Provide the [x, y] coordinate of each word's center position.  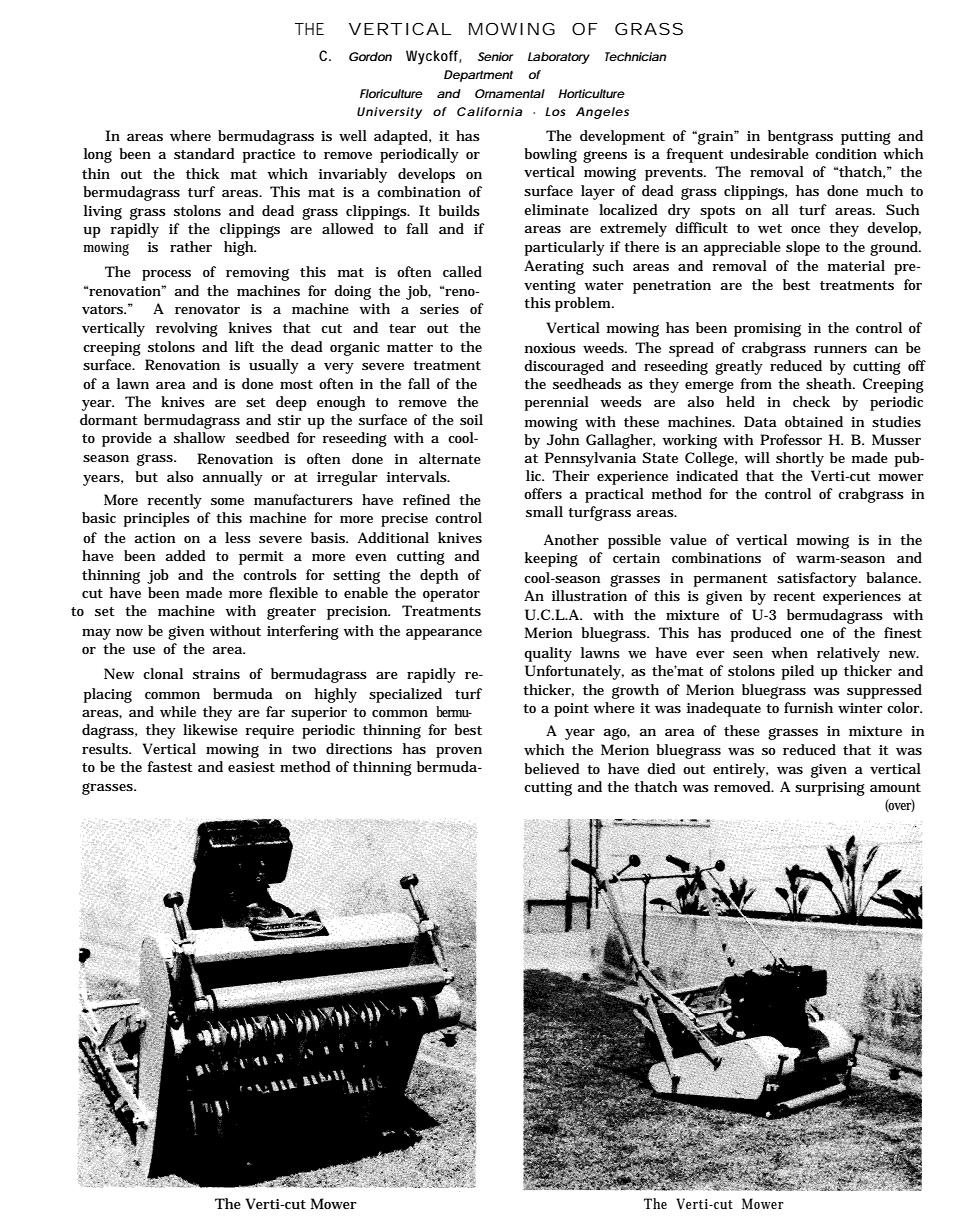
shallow [199, 437]
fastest [170, 766]
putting [866, 138]
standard [204, 153]
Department [478, 76]
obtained [814, 421]
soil [471, 419]
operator [451, 595]
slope [803, 248]
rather [191, 246]
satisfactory [817, 579]
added [185, 555]
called [462, 271]
